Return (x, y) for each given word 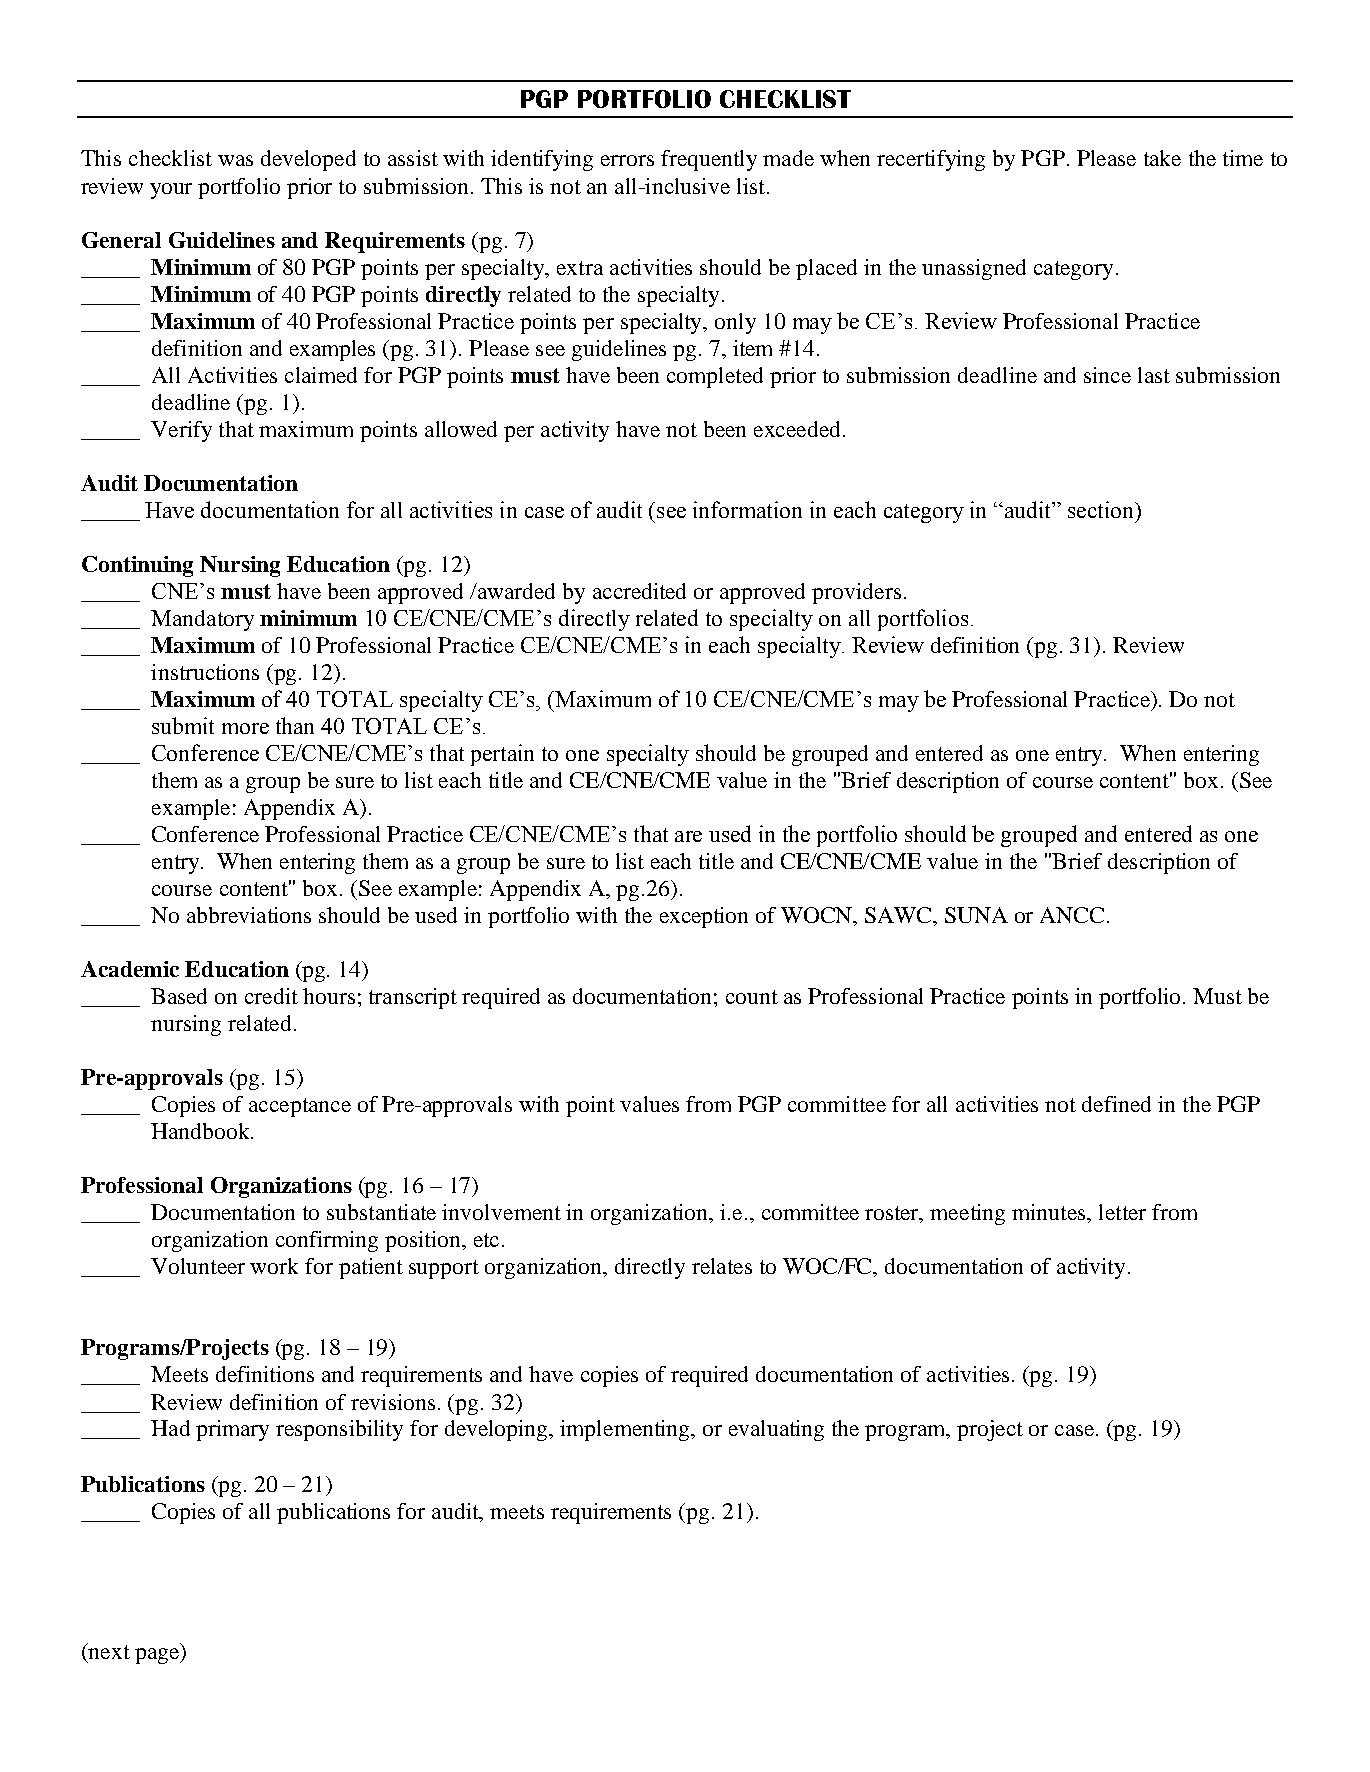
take (1162, 158)
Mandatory (202, 620)
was (235, 160)
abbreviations (249, 915)
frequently (709, 160)
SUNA (976, 915)
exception (704, 917)
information (747, 509)
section (1102, 509)
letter (1122, 1212)
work (274, 1266)
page (158, 1656)
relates (722, 1266)
